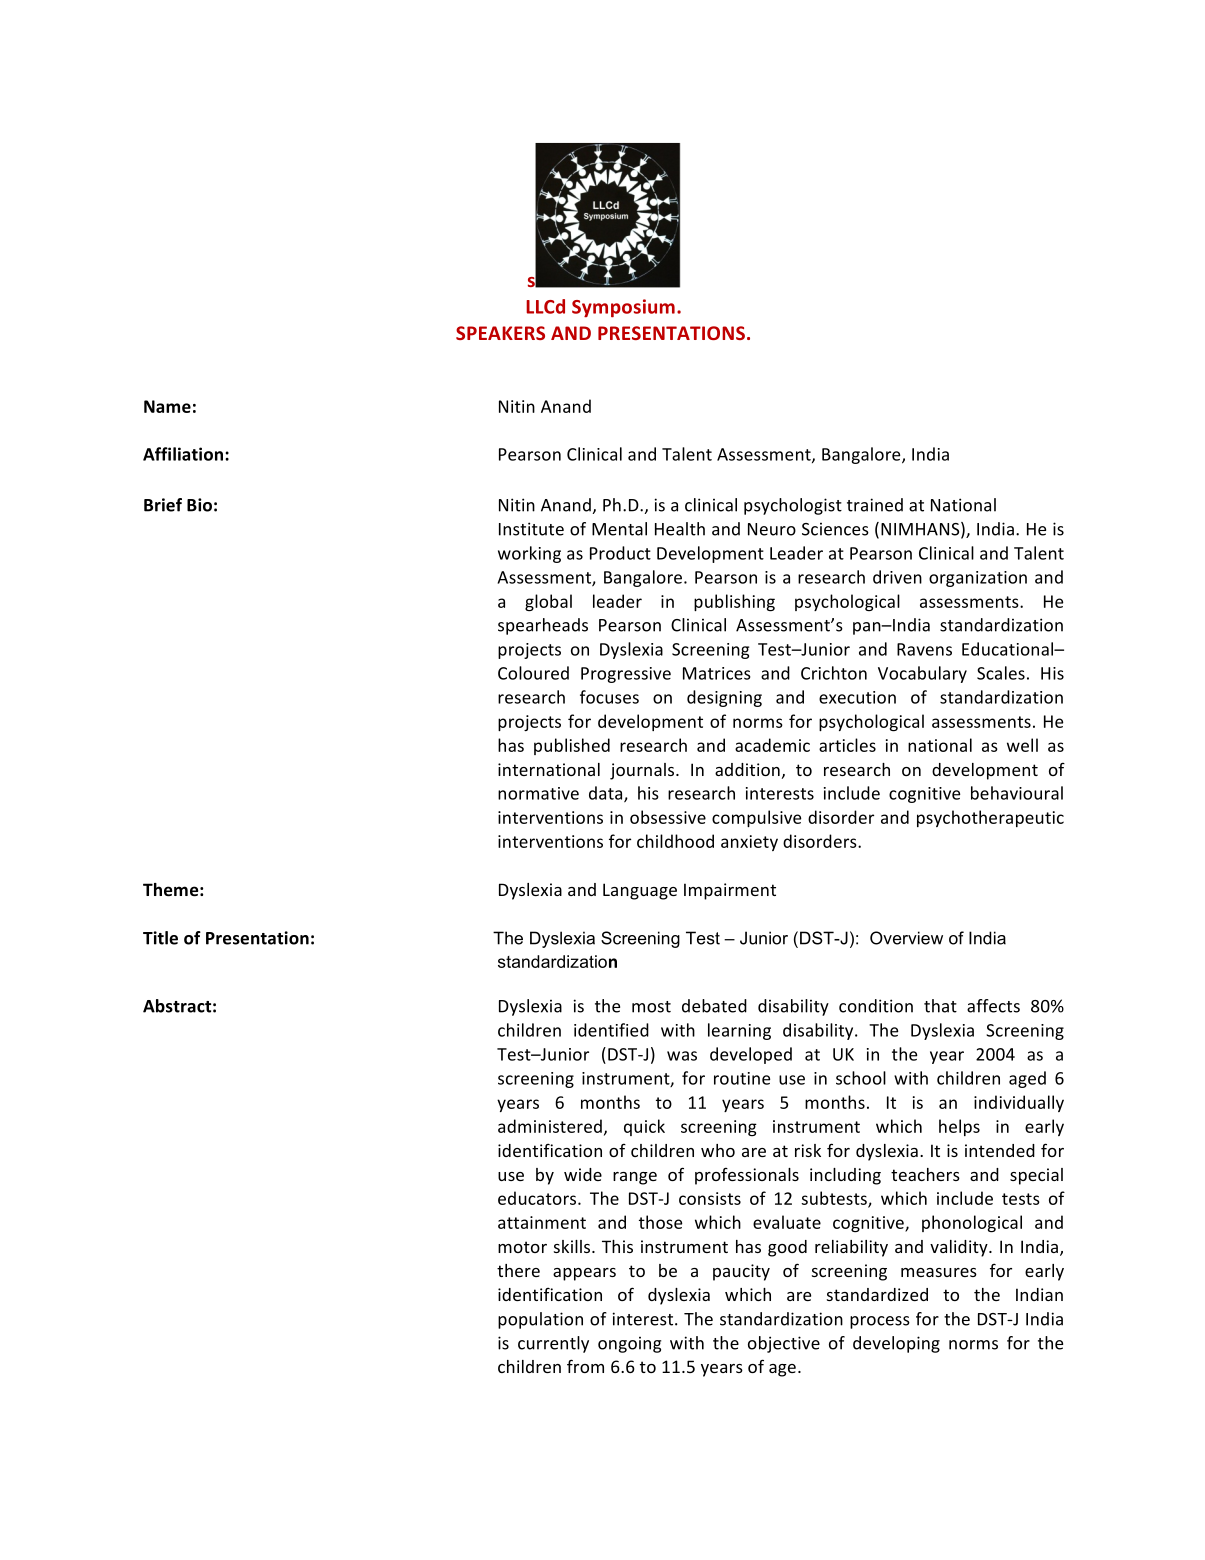 This screenshot has width=1205, height=1560. What do you see at coordinates (538, 793) in the screenshot?
I see `normative` at bounding box center [538, 793].
